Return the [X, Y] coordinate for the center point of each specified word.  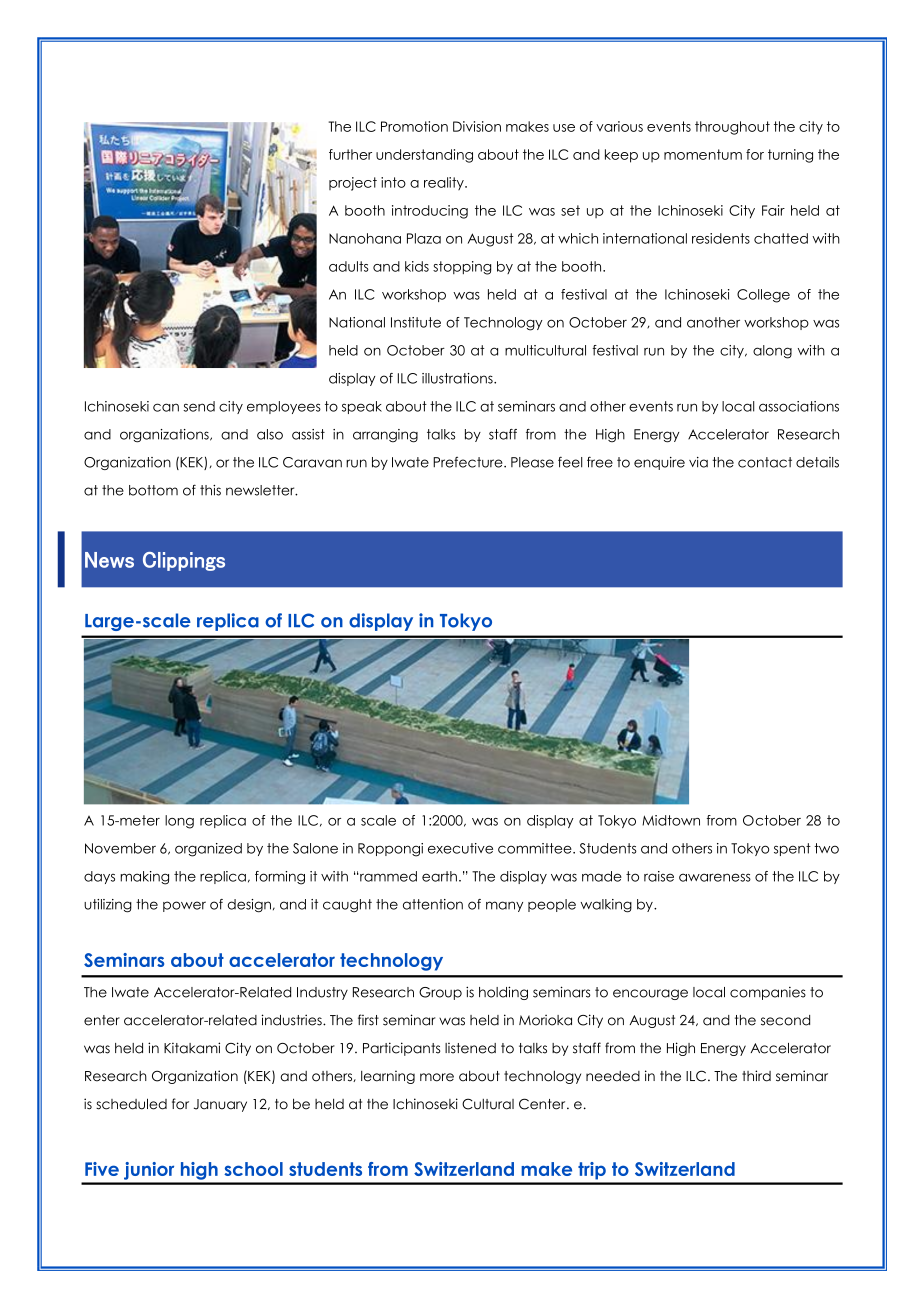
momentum [703, 154]
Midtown [671, 820]
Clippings [184, 561]
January [220, 1105]
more [437, 1077]
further [350, 154]
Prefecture [469, 462]
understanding [424, 156]
